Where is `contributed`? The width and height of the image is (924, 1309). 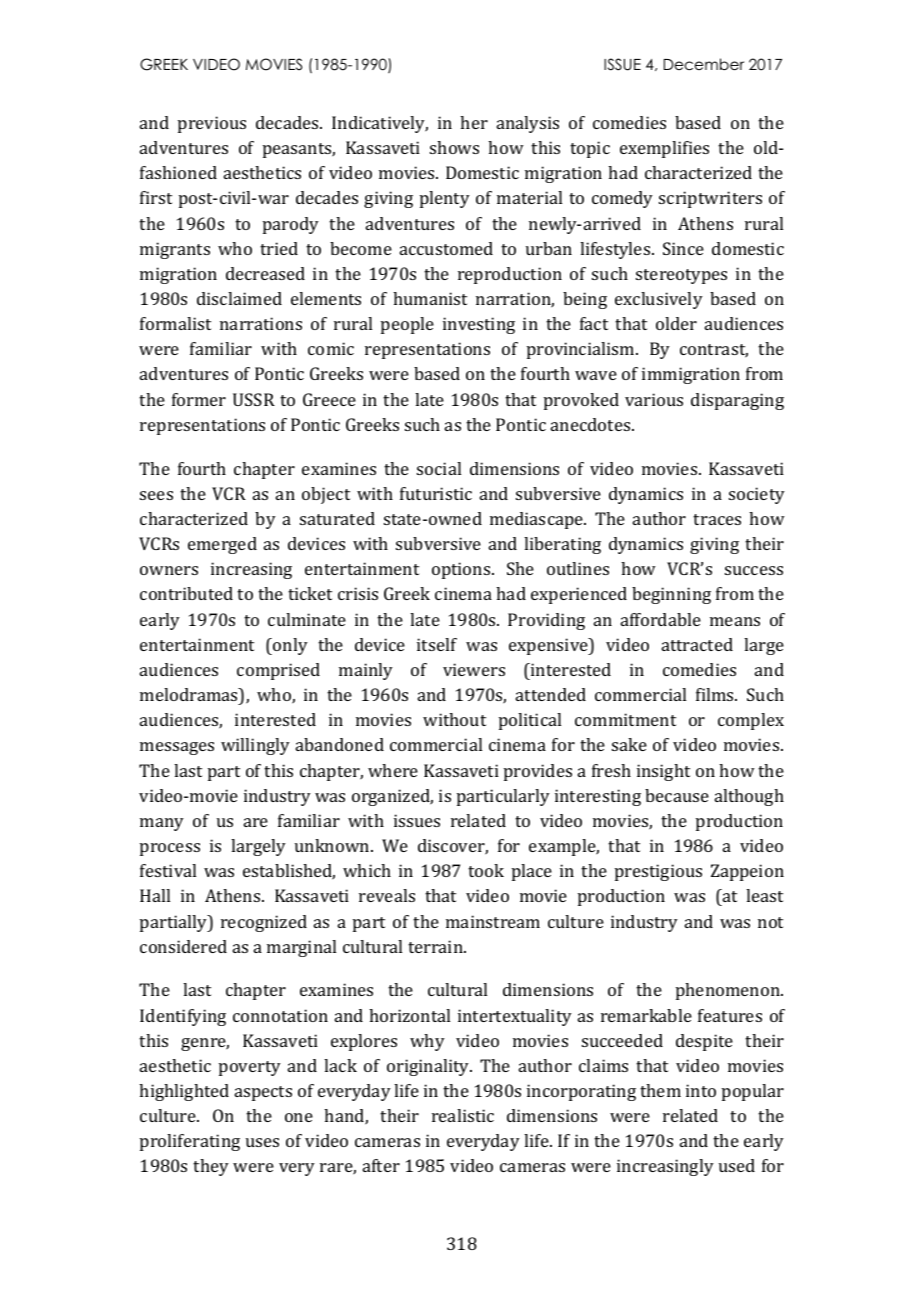
contributed is located at coordinates (186, 593).
